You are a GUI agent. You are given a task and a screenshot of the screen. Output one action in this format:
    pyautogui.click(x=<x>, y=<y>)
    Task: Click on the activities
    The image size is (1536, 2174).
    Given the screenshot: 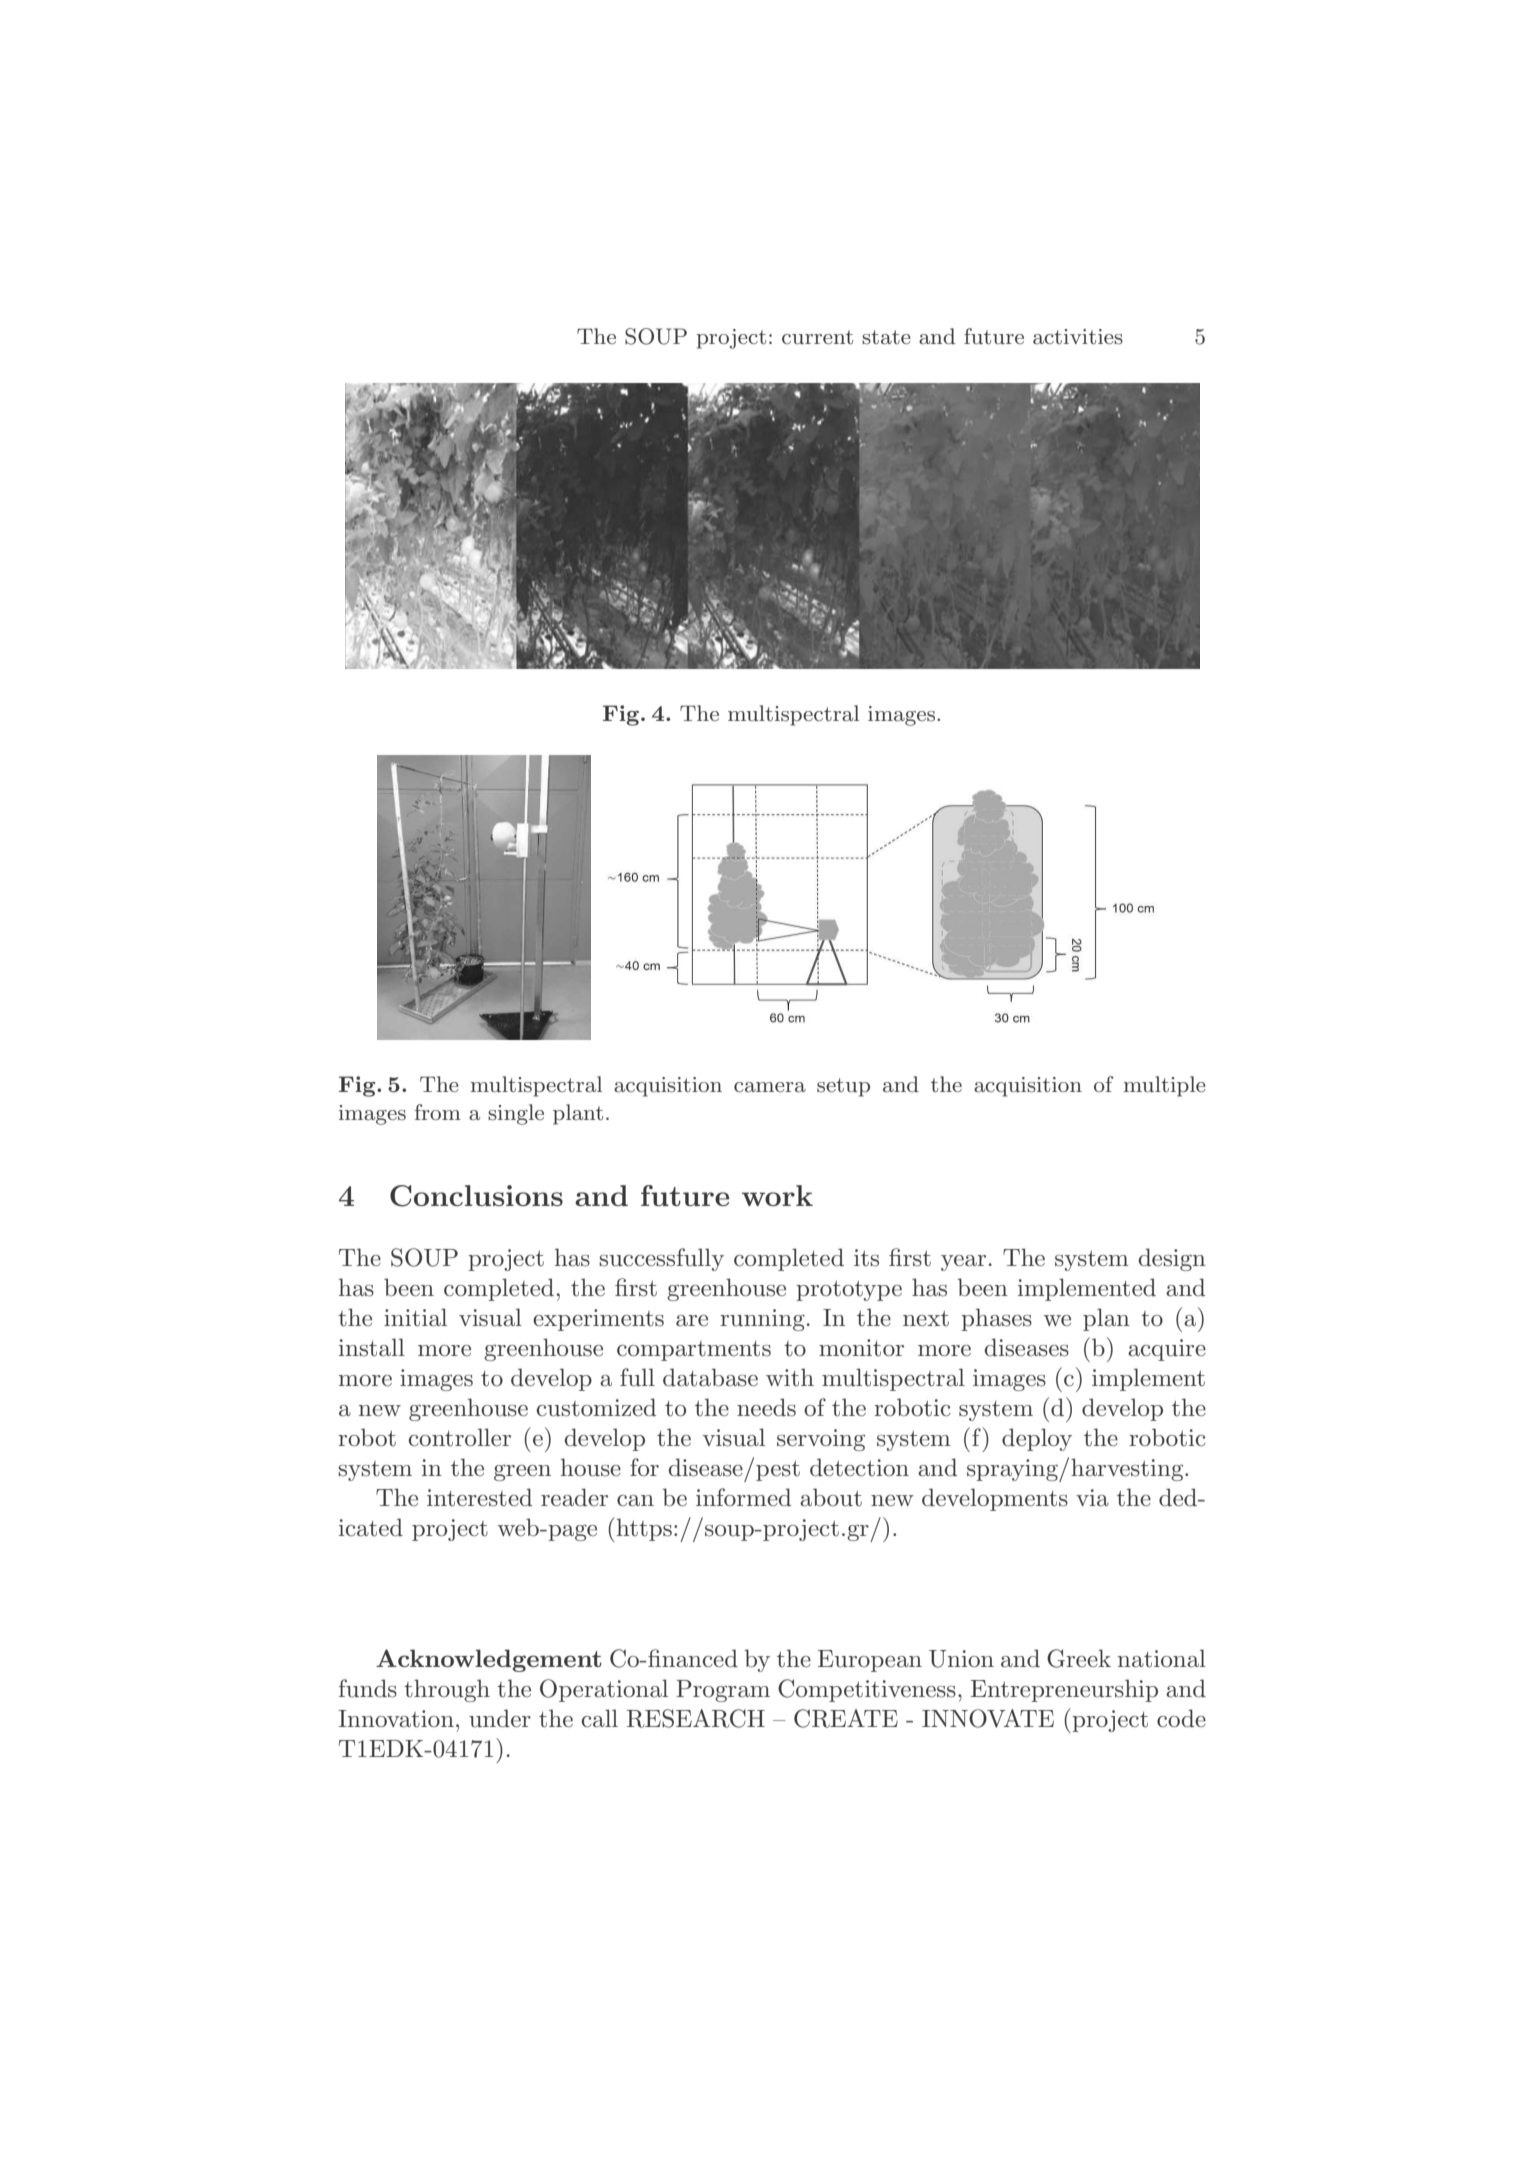 What is the action you would take?
    pyautogui.click(x=1078, y=337)
